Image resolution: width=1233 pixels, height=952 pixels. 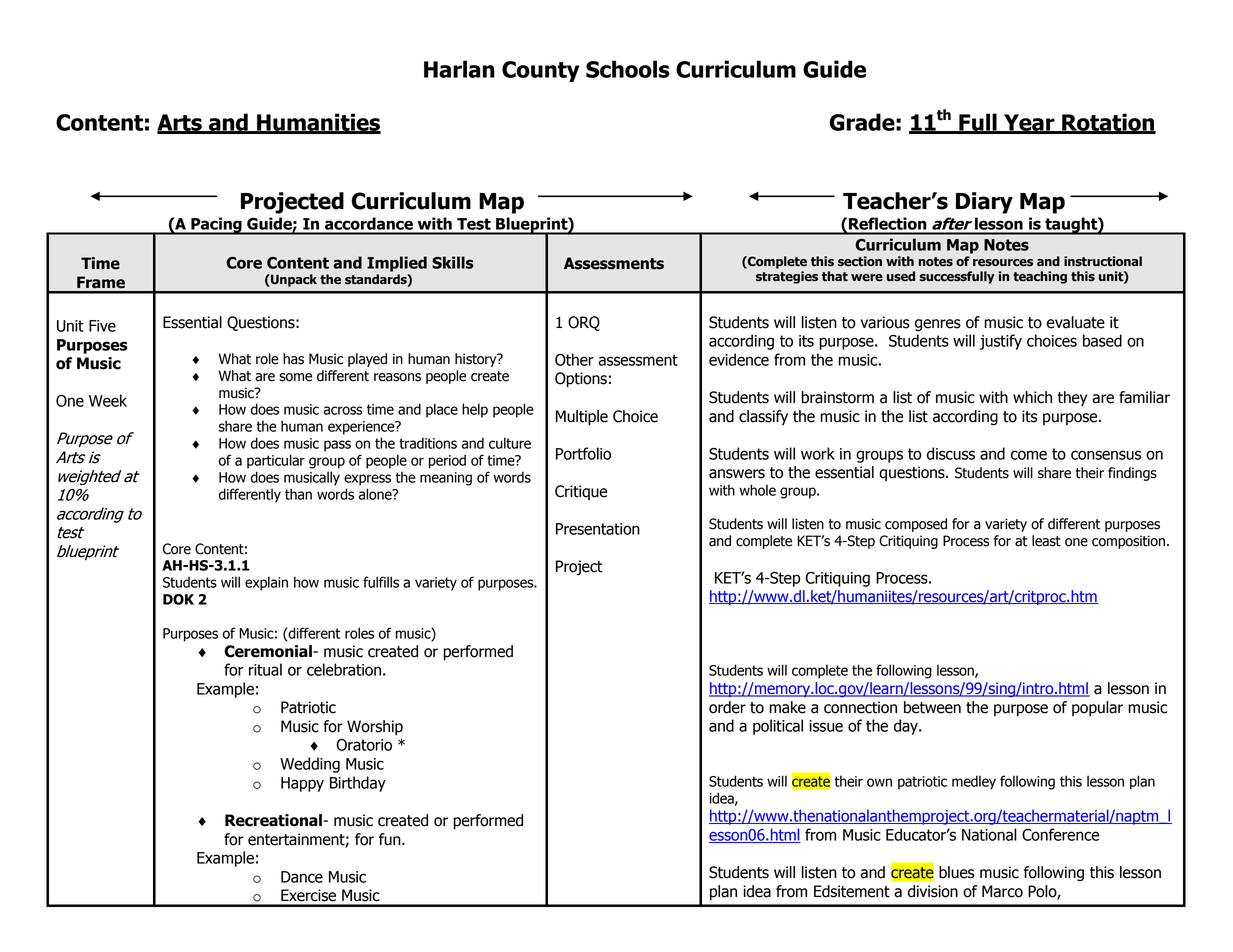 I want to click on fun, so click(x=391, y=839).
